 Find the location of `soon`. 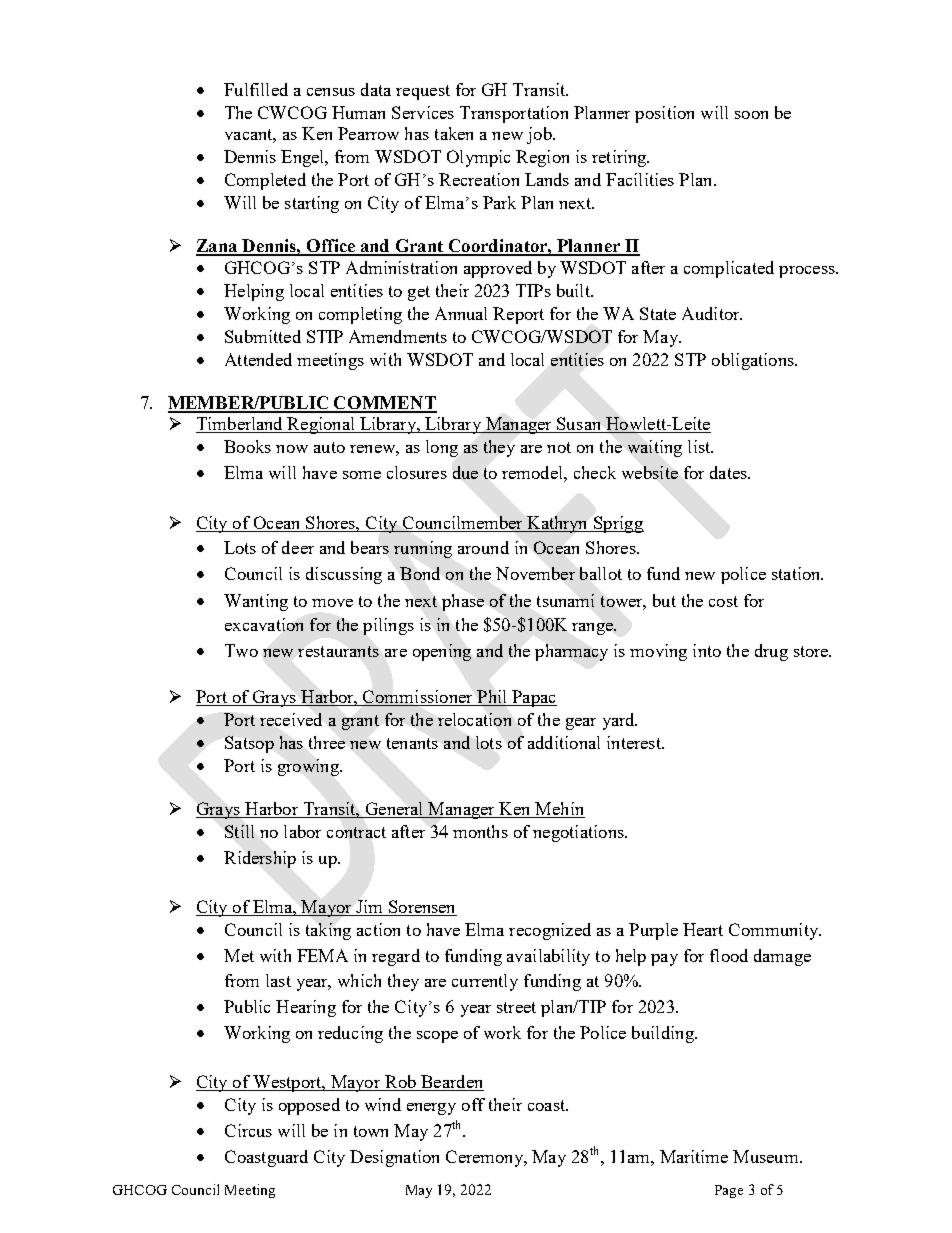

soon is located at coordinates (751, 115).
